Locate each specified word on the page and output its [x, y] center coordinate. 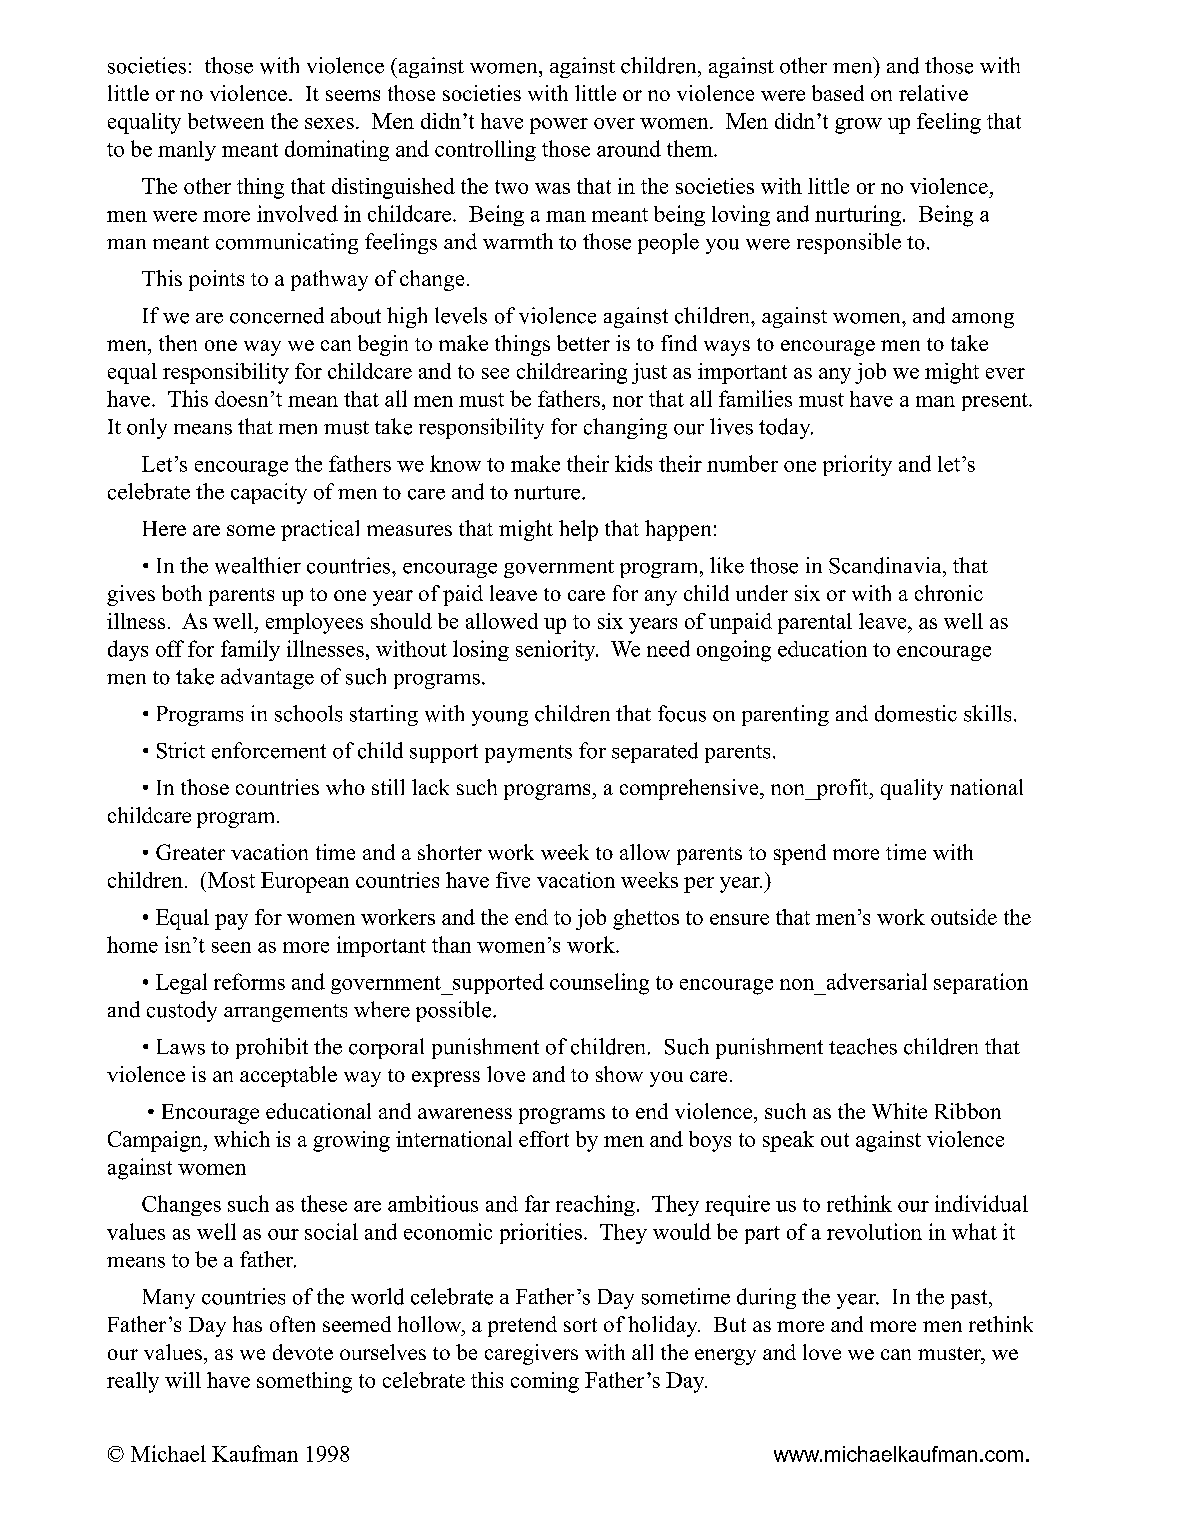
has [247, 1324]
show [619, 1074]
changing [625, 428]
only [147, 428]
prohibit [272, 1048]
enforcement [269, 750]
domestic [916, 713]
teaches [863, 1046]
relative [933, 93]
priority [857, 465]
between [226, 121]
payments [528, 754]
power [559, 126]
